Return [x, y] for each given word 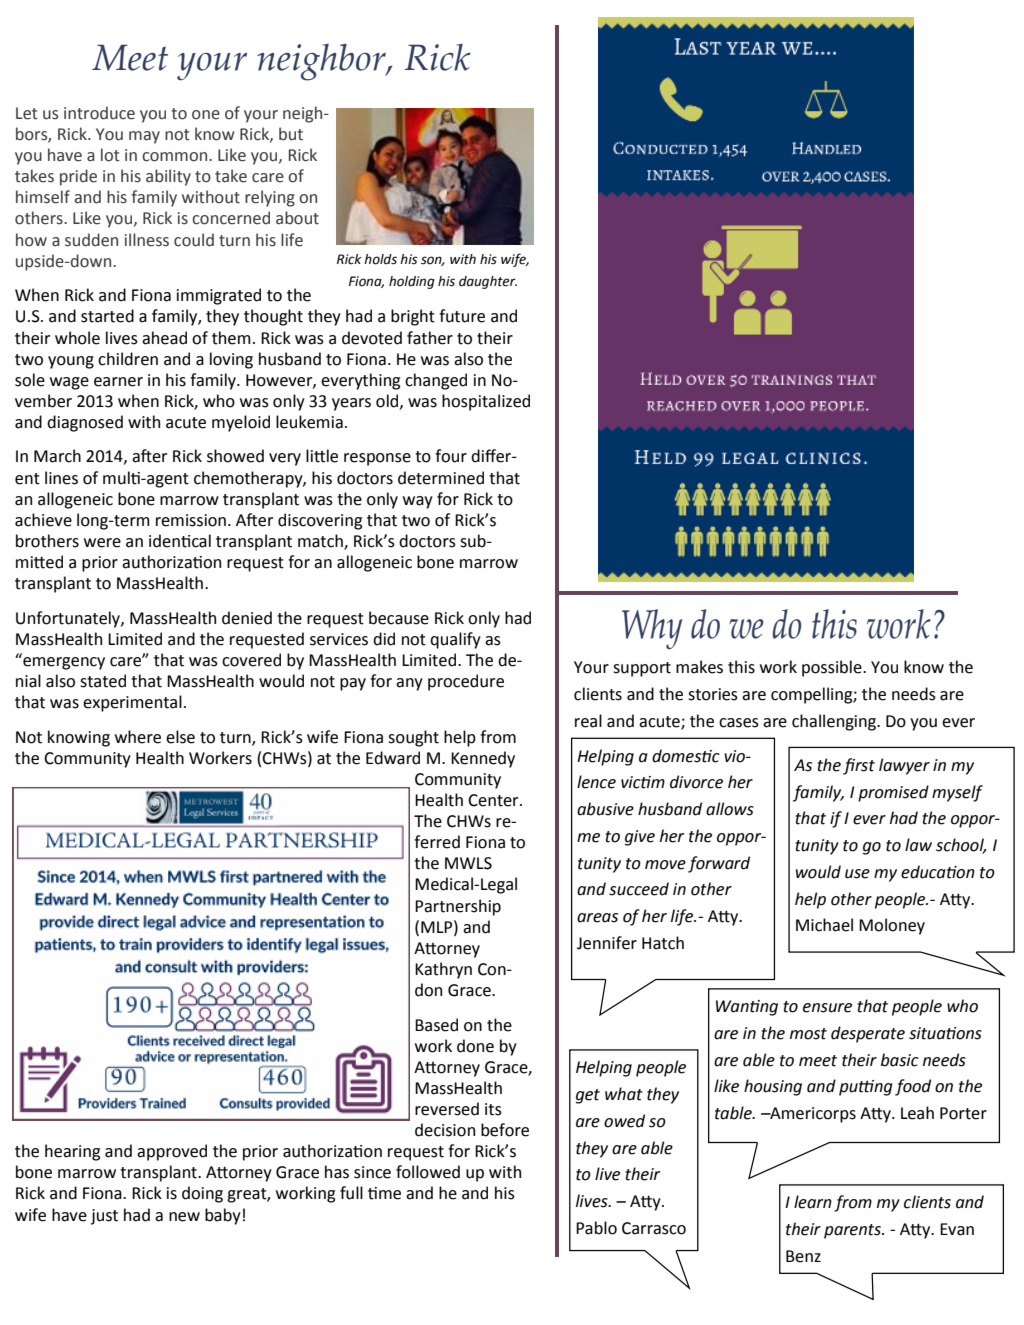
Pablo [596, 1228]
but [291, 134]
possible [833, 668]
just [104, 1217]
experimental [132, 703]
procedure [466, 682]
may [144, 137]
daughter [488, 282]
